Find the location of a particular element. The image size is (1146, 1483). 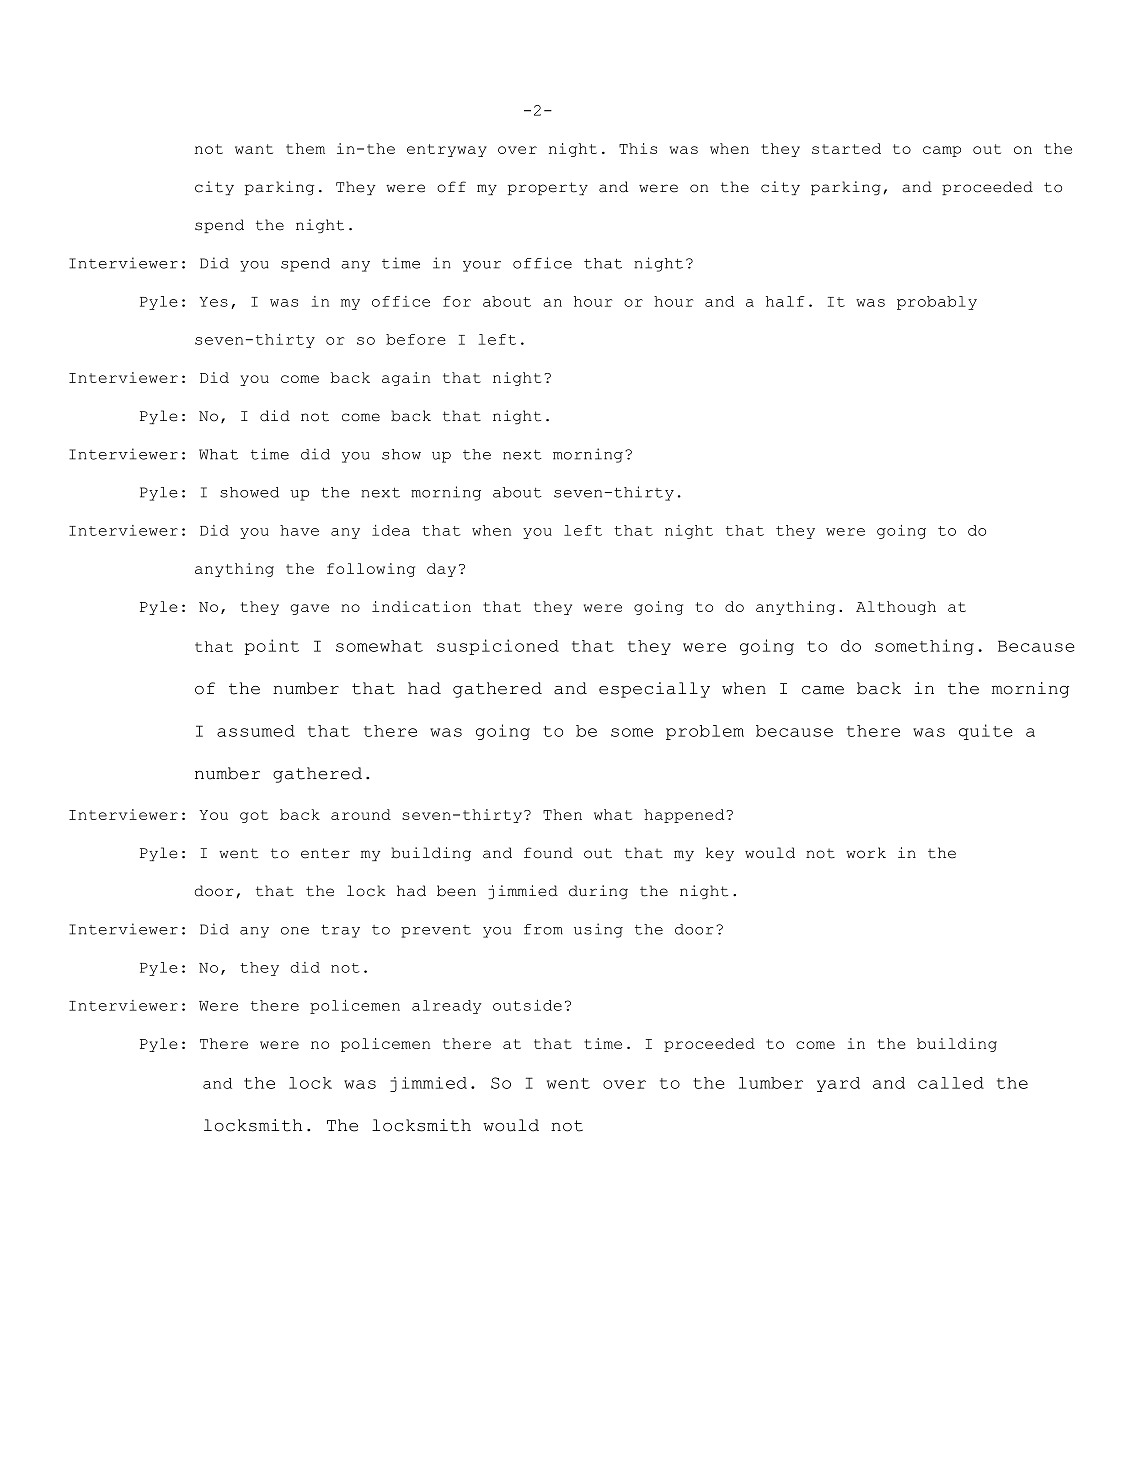

yard is located at coordinates (838, 1084).
